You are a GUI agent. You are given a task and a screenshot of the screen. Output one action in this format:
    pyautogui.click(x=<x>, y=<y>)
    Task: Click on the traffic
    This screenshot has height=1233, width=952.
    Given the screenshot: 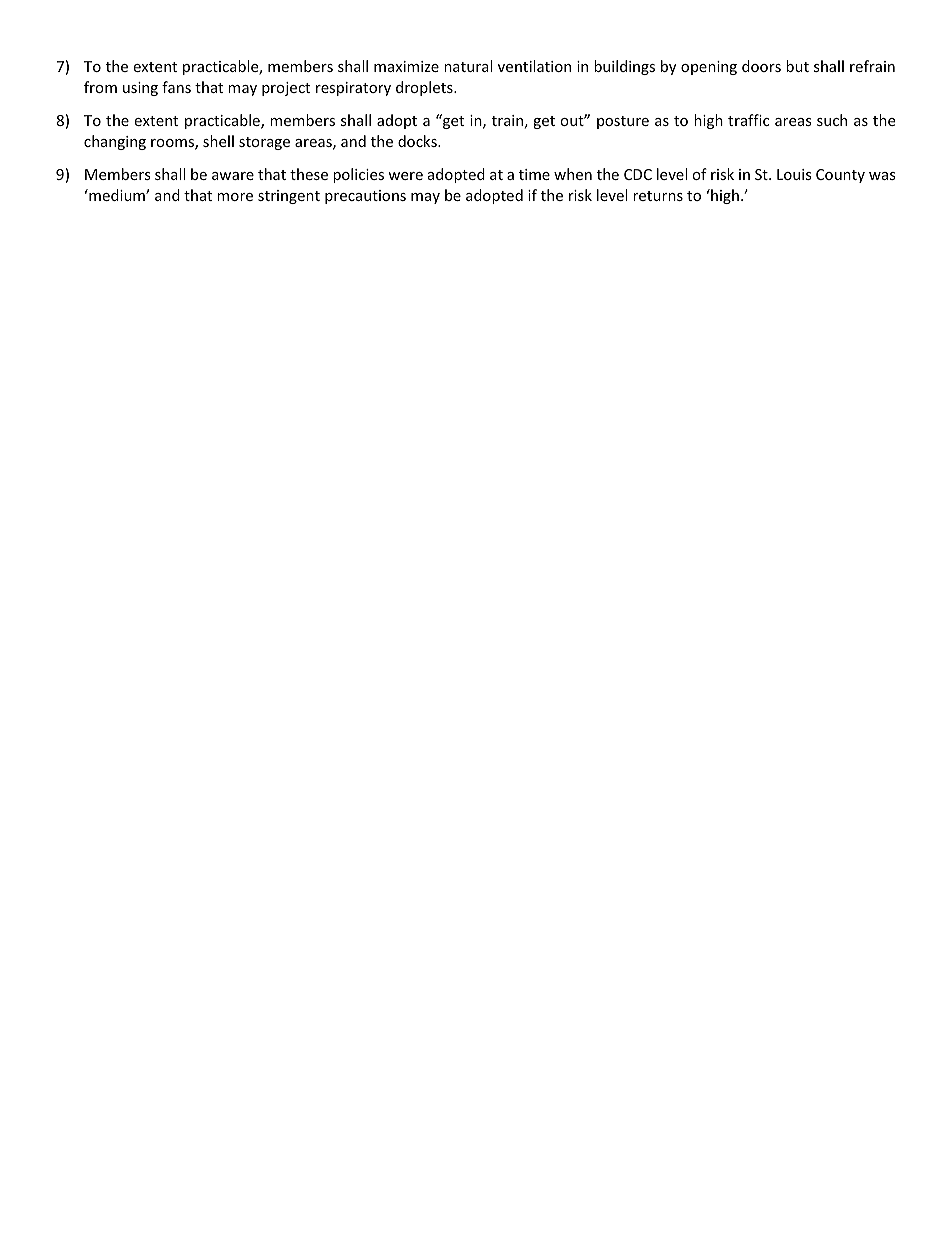 What is the action you would take?
    pyautogui.click(x=748, y=120)
